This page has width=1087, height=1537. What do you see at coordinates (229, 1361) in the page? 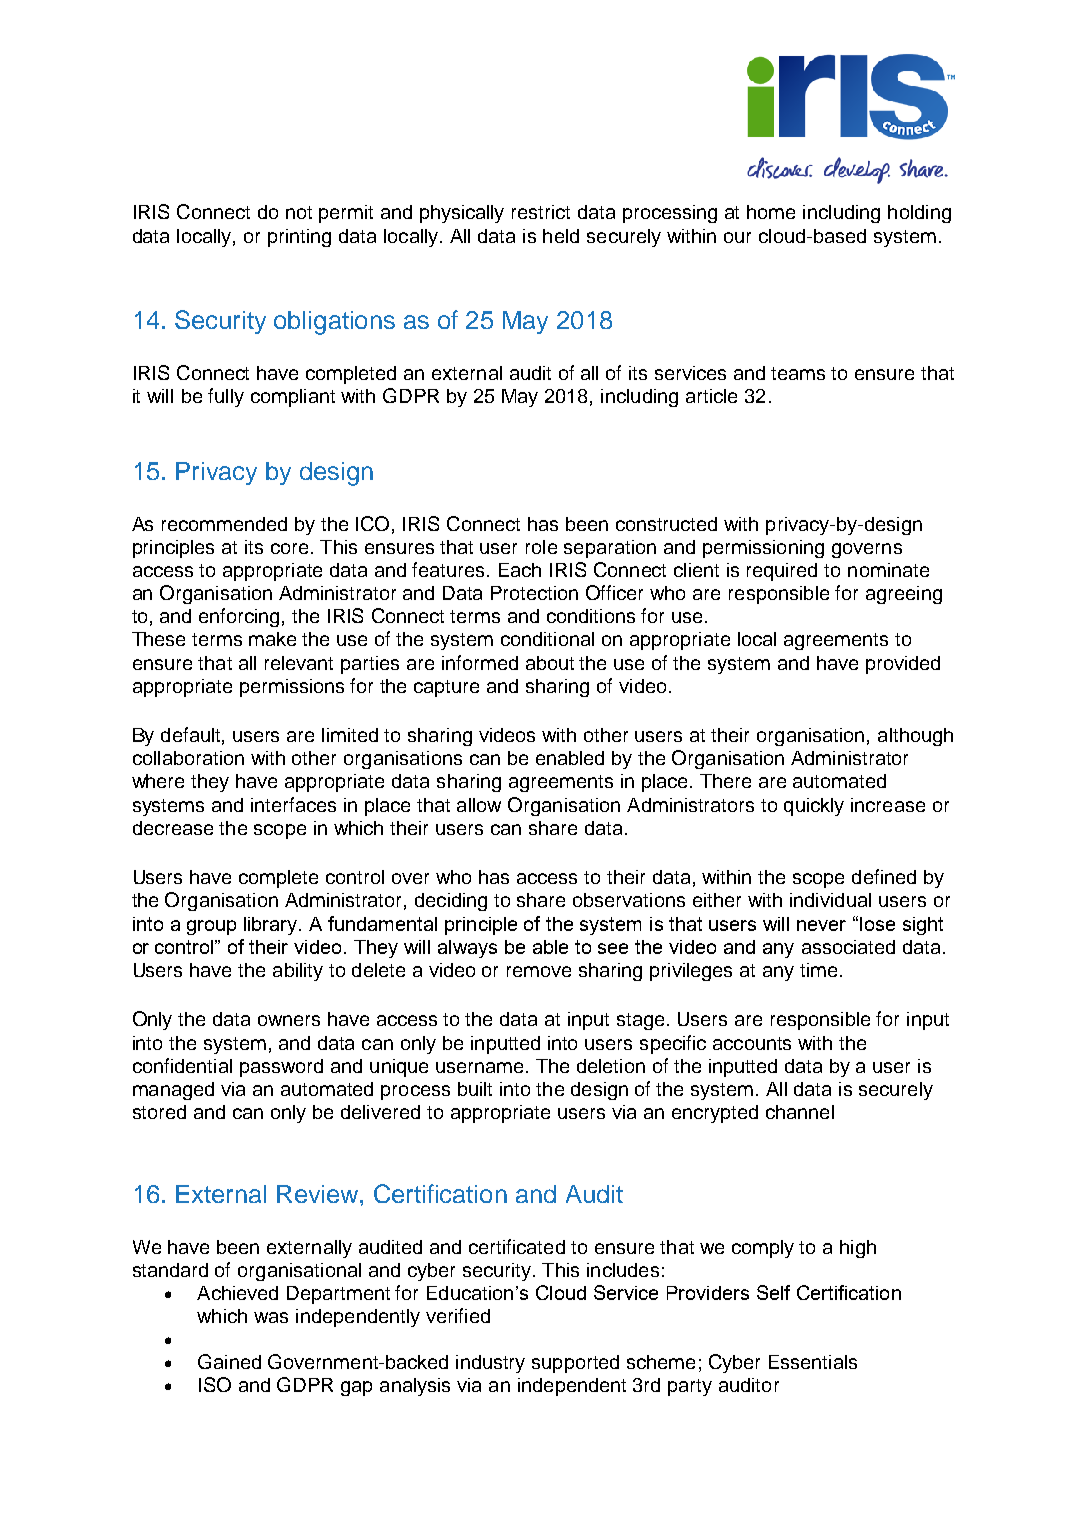
I see `Gained` at bounding box center [229, 1361].
